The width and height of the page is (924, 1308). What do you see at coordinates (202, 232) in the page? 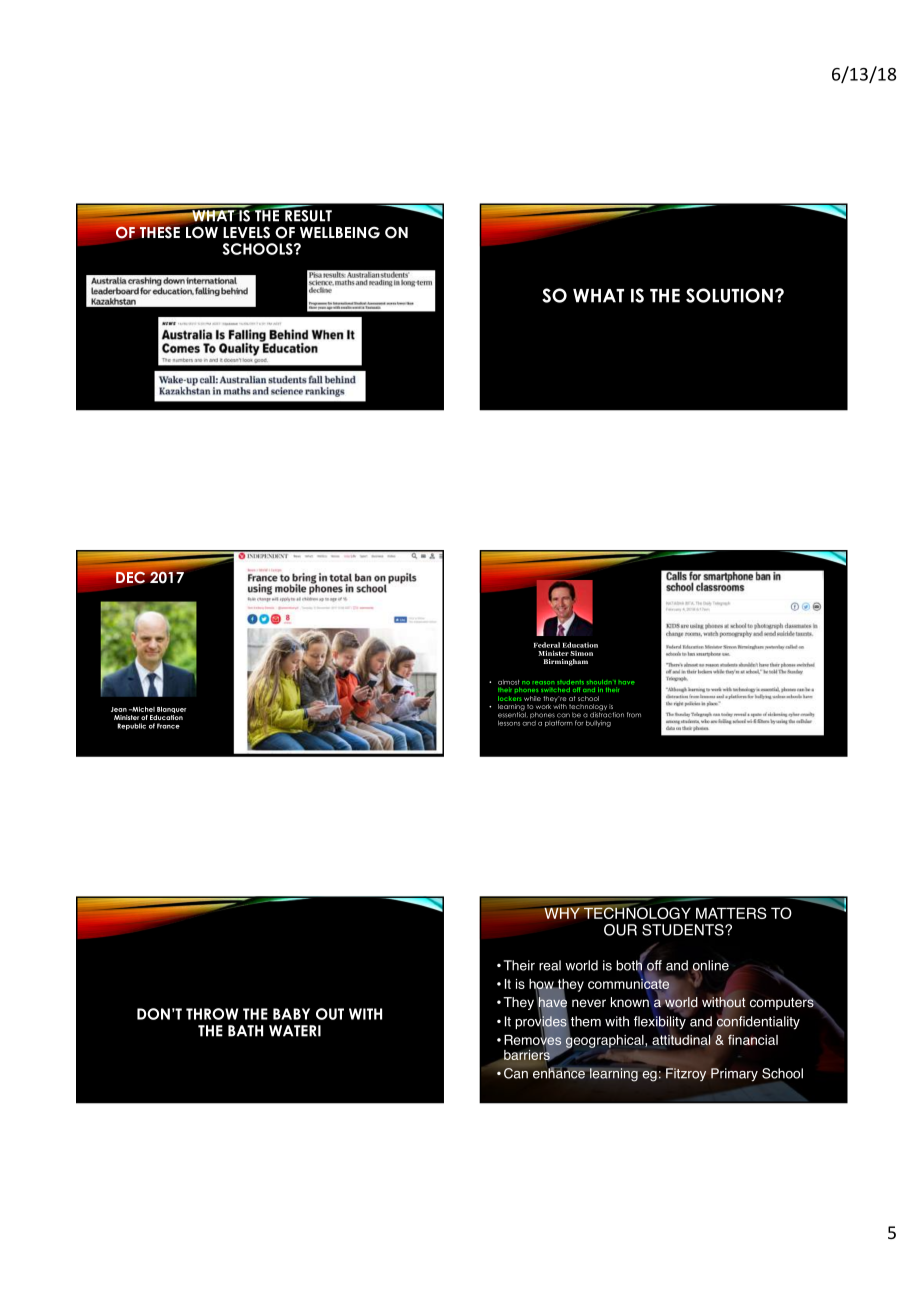
I see `LOW` at bounding box center [202, 232].
